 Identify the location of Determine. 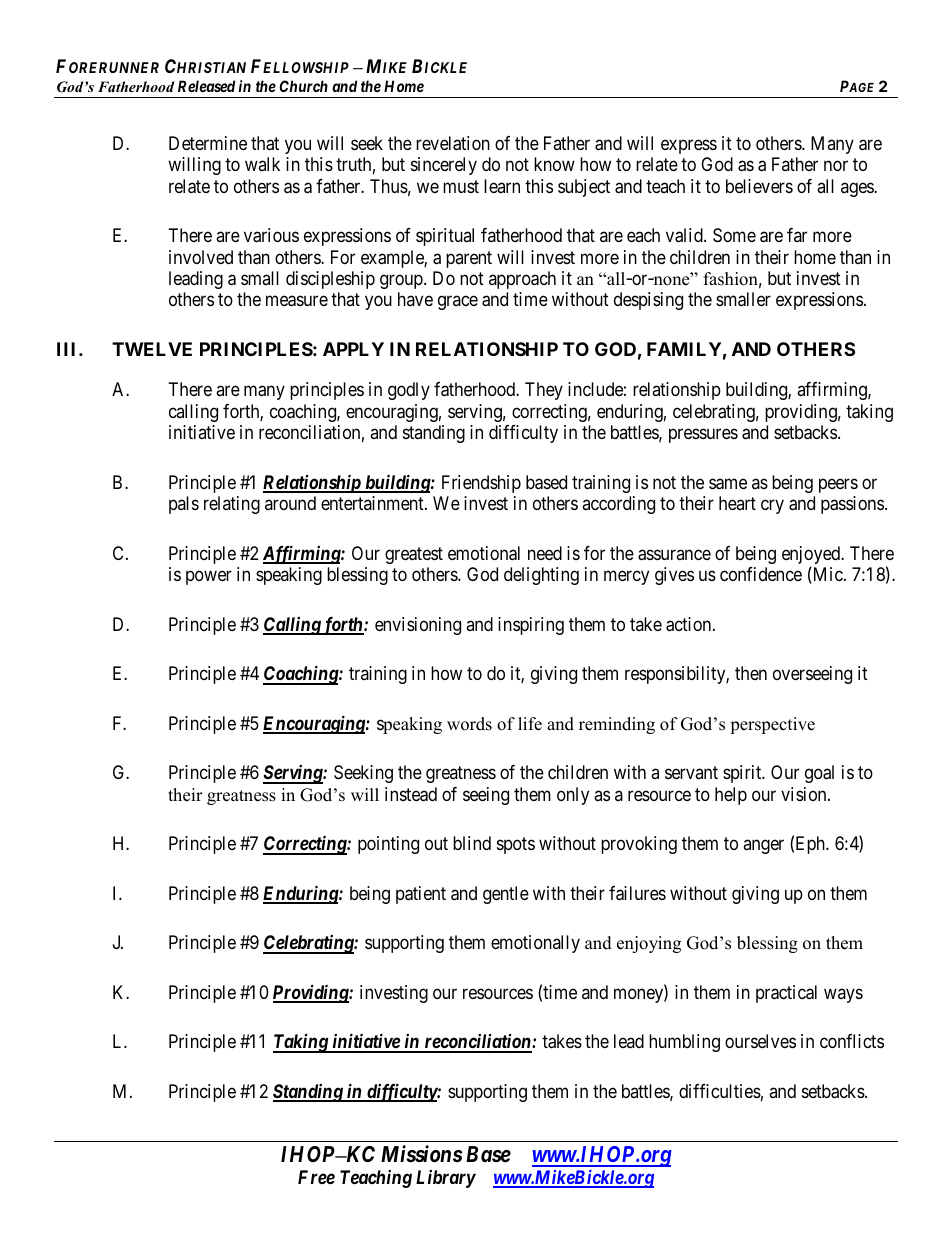
(208, 143).
